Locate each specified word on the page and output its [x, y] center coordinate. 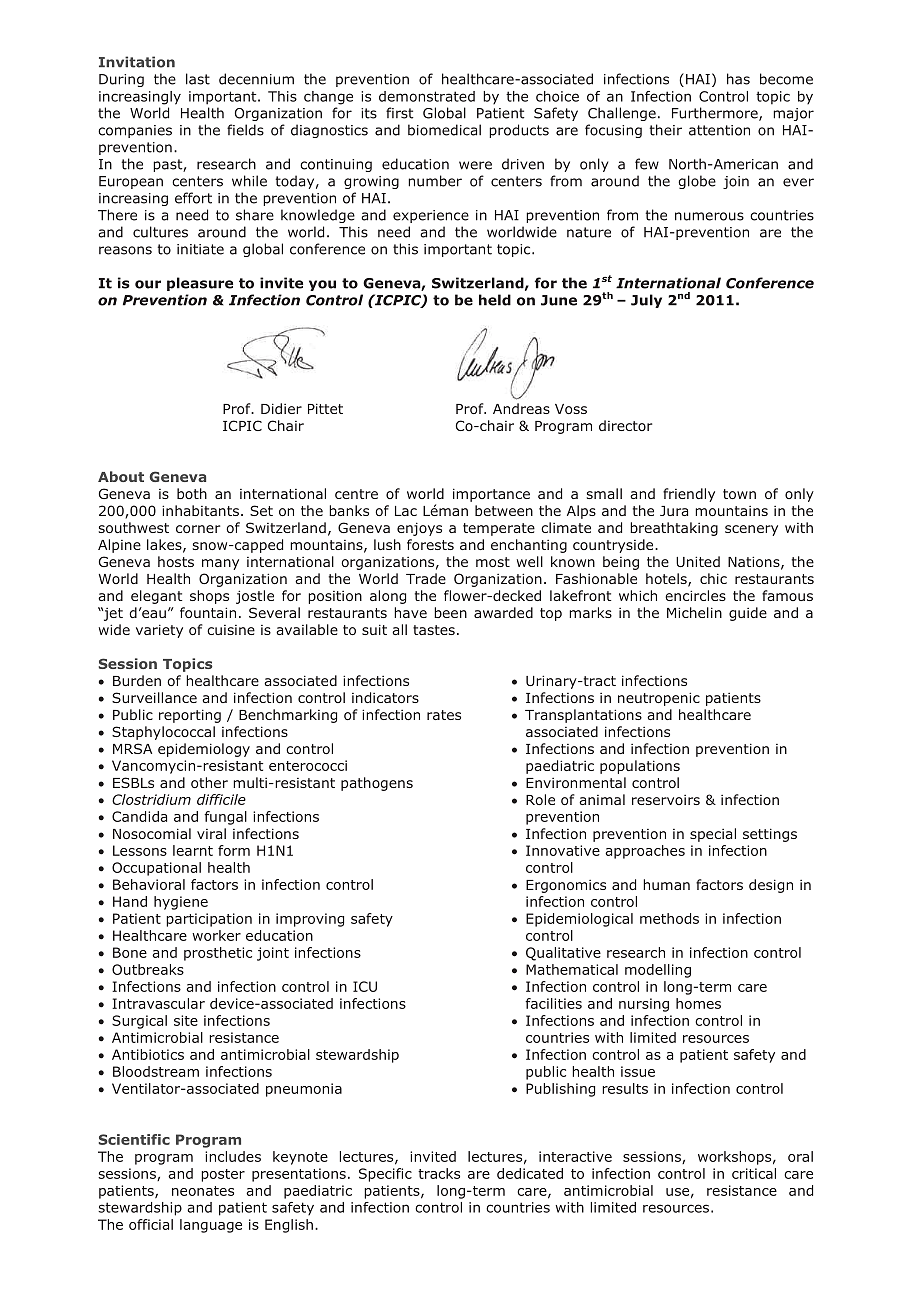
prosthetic [218, 954]
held [495, 300]
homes [698, 1003]
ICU [365, 986]
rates [444, 715]
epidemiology [204, 750]
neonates [203, 1191]
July [646, 301]
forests [430, 544]
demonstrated [427, 96]
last [198, 79]
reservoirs [666, 800]
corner [198, 529]
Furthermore [716, 114]
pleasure [200, 284]
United [698, 561]
